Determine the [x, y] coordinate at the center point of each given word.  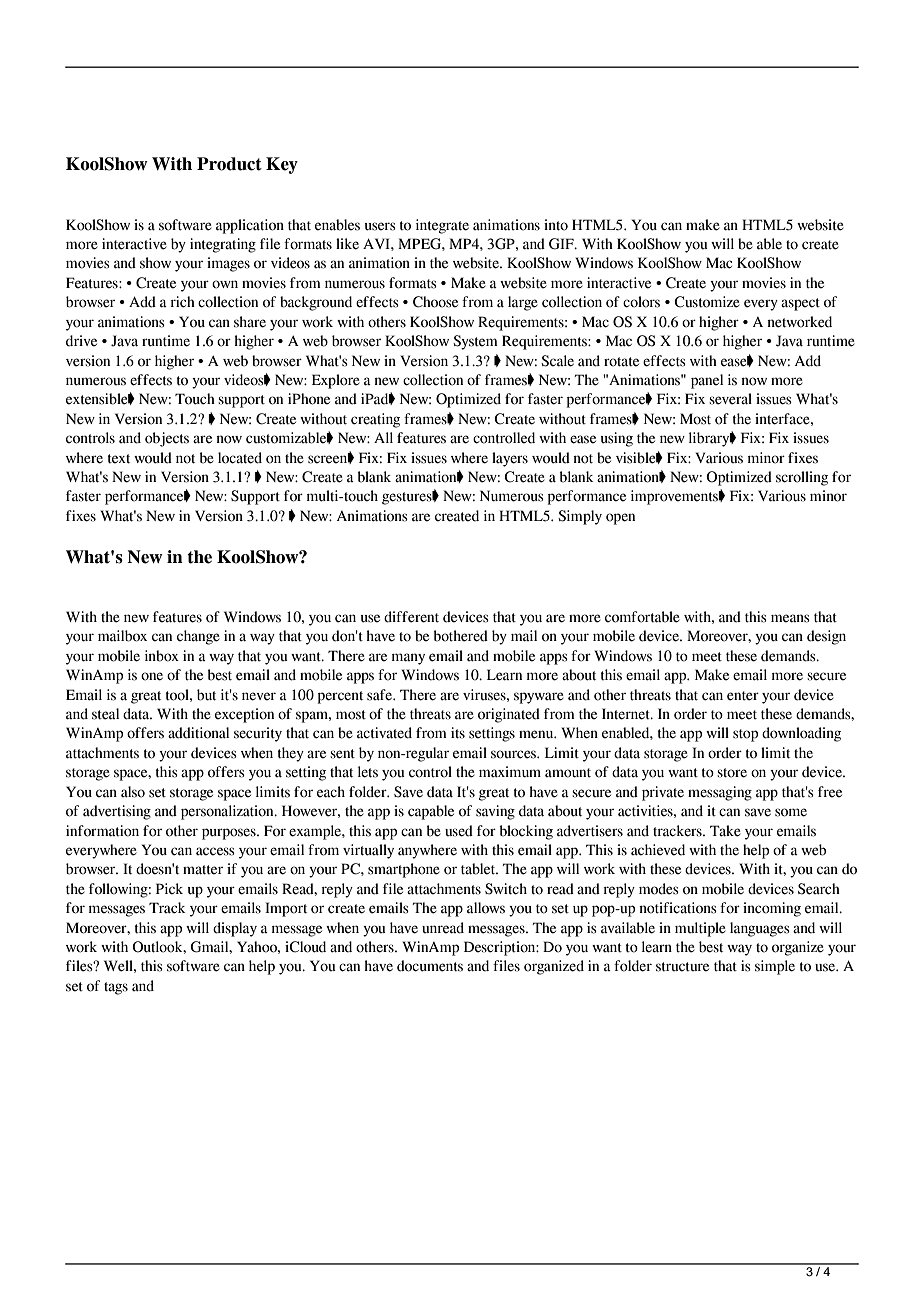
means [790, 618]
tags [116, 988]
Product [229, 164]
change [198, 637]
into [556, 225]
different [411, 617]
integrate [442, 226]
